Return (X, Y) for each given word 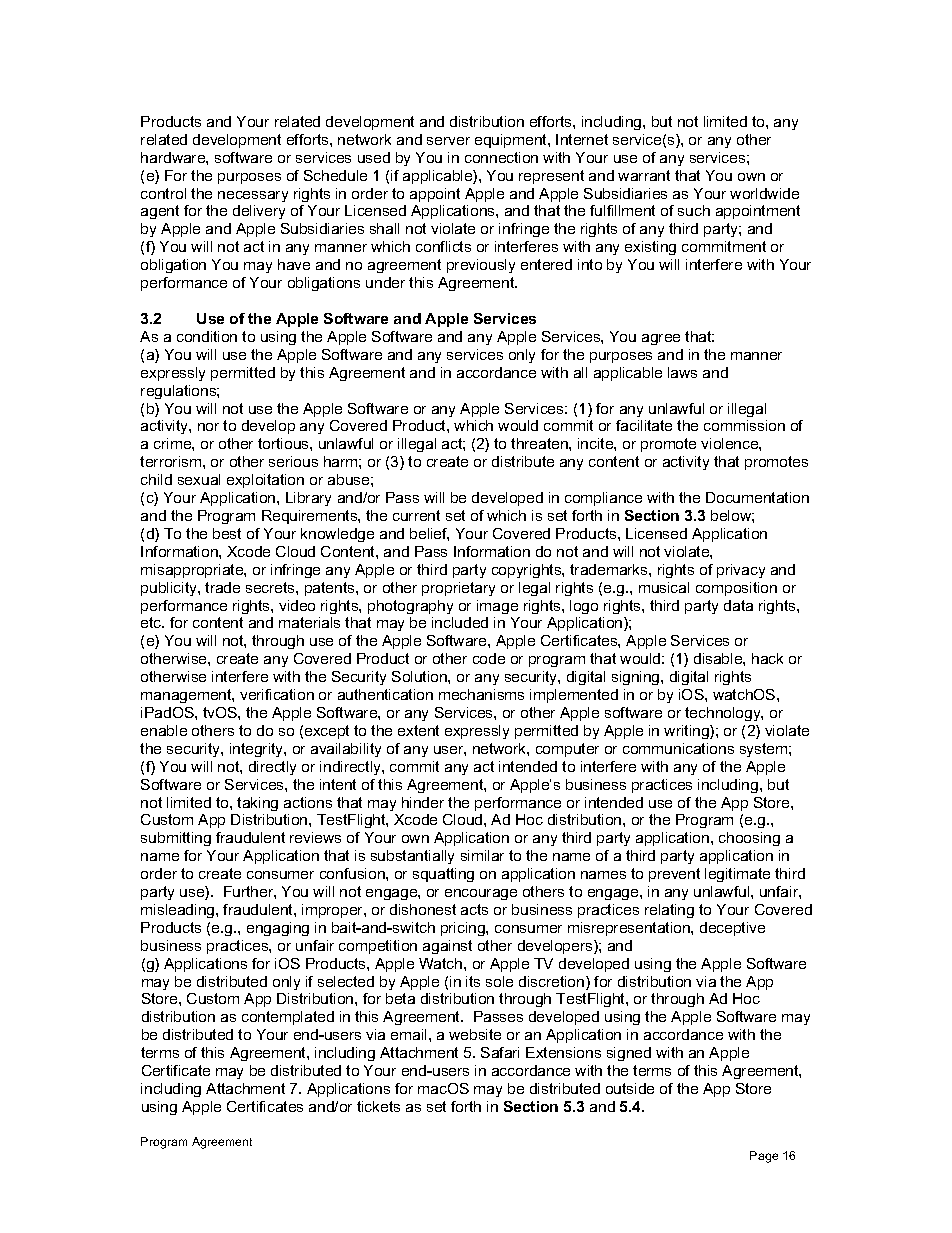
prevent (674, 875)
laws (682, 372)
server (448, 141)
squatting (443, 875)
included (460, 622)
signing (637, 678)
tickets (378, 1106)
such (694, 210)
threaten (540, 443)
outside (630, 1088)
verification (277, 694)
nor (208, 427)
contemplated (288, 1018)
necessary (253, 196)
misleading (179, 911)
